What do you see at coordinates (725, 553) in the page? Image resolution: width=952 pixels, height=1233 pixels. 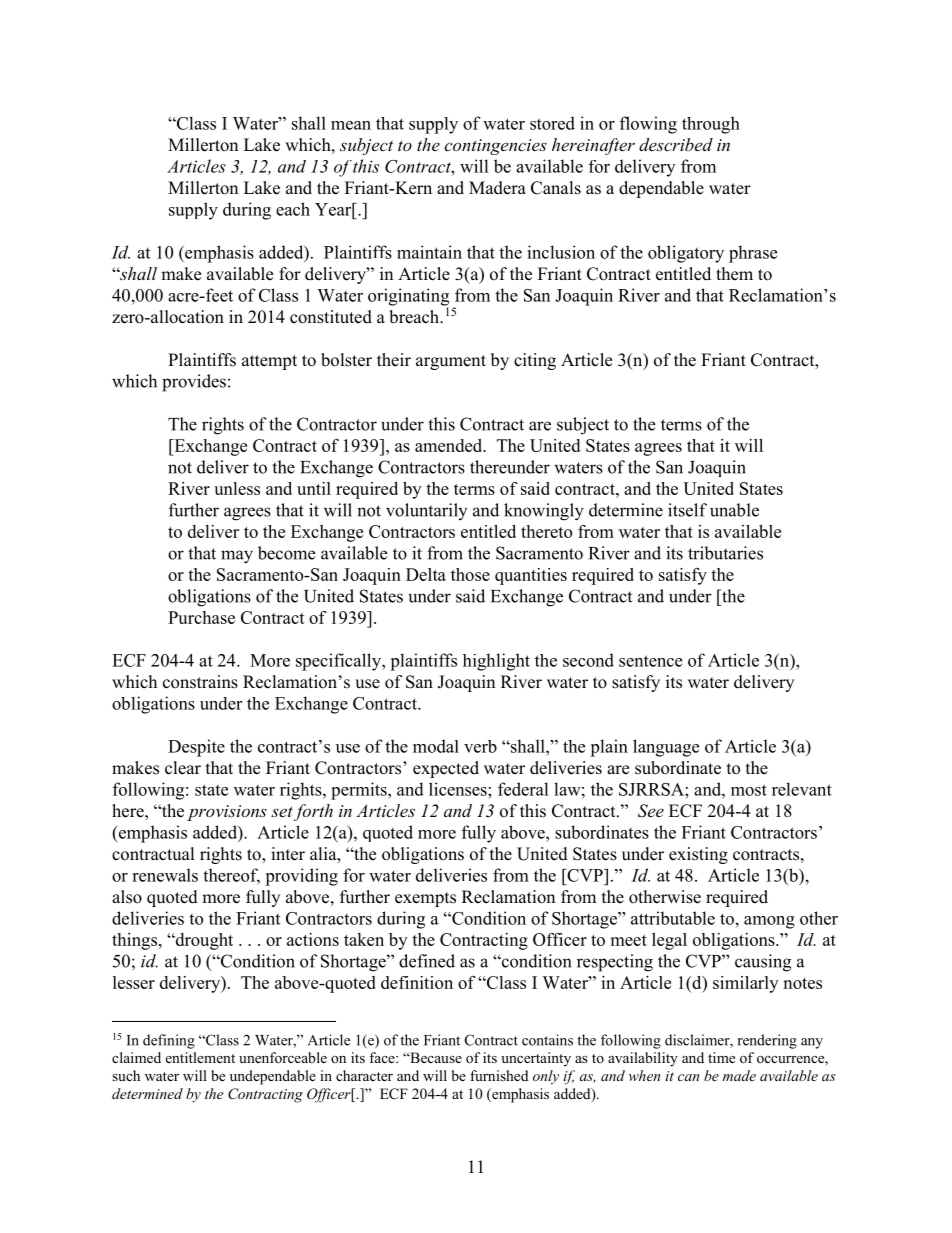 I see `tributaries` at bounding box center [725, 553].
